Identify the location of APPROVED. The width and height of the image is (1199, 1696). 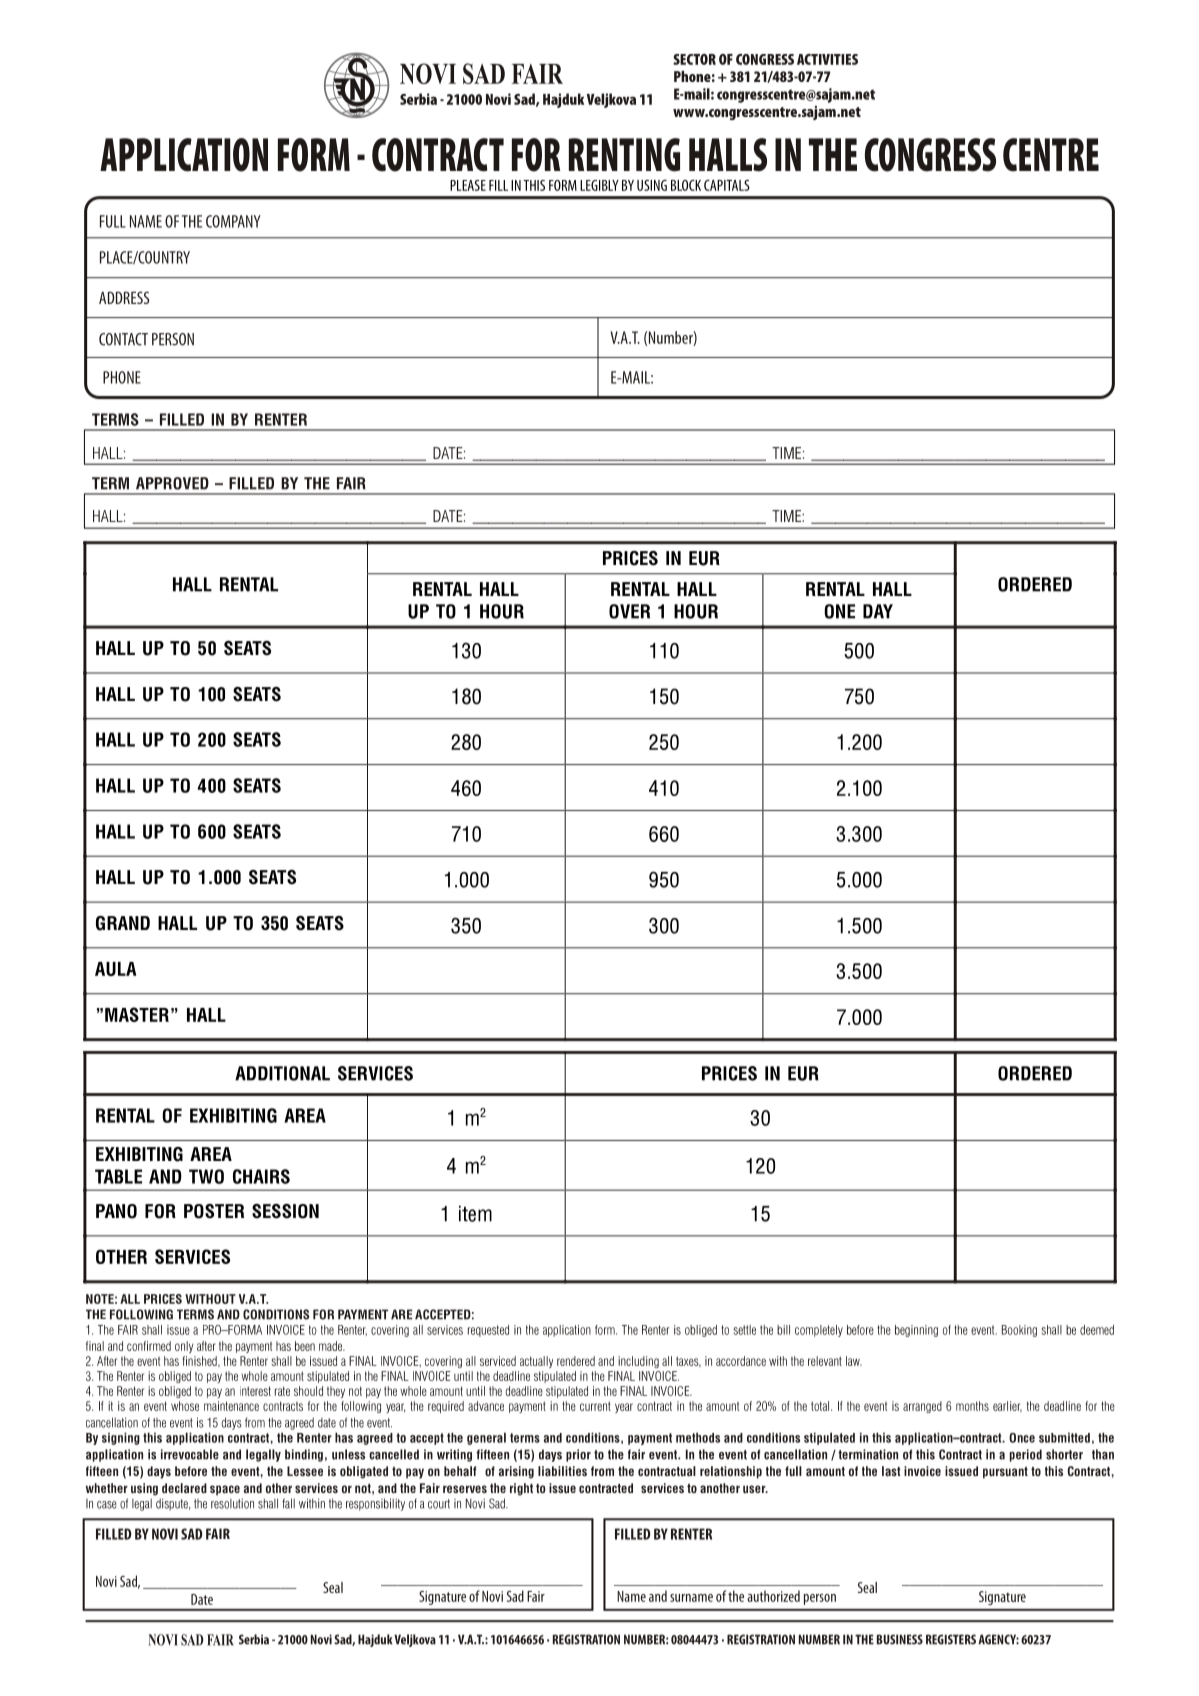
(172, 483).
